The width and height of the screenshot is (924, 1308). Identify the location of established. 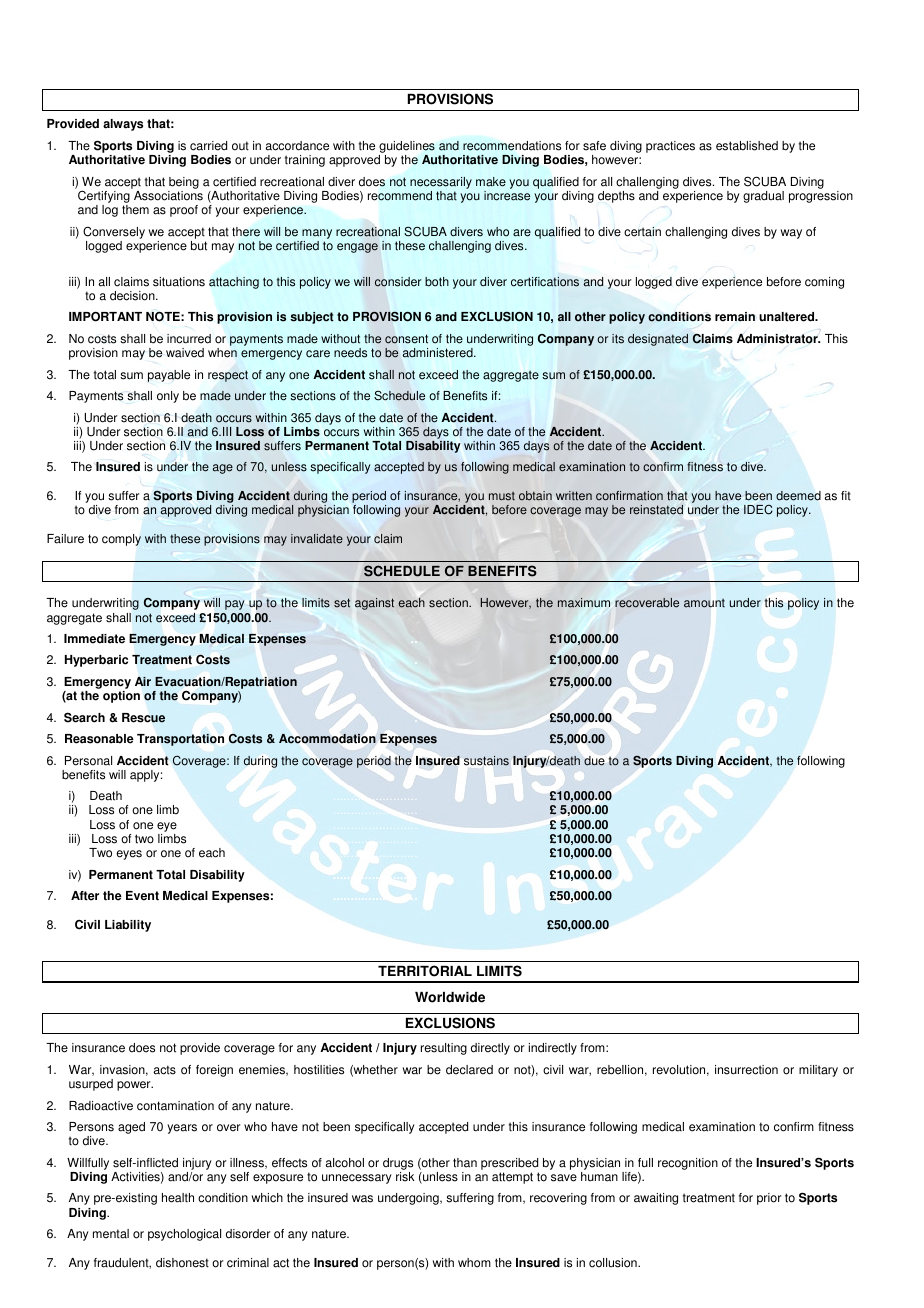
(747, 146).
